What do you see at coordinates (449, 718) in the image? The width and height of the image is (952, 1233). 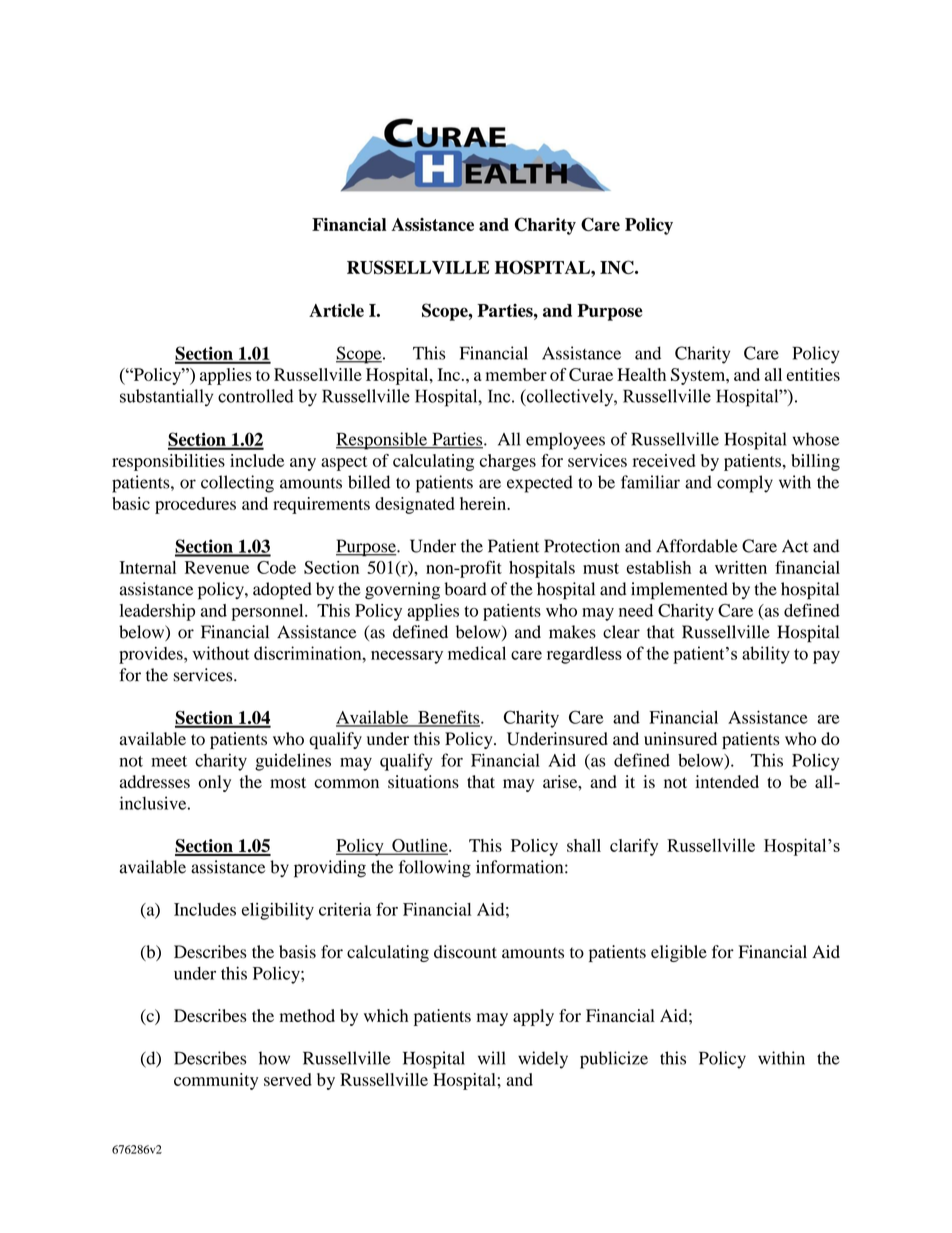 I see `Benefits` at bounding box center [449, 718].
